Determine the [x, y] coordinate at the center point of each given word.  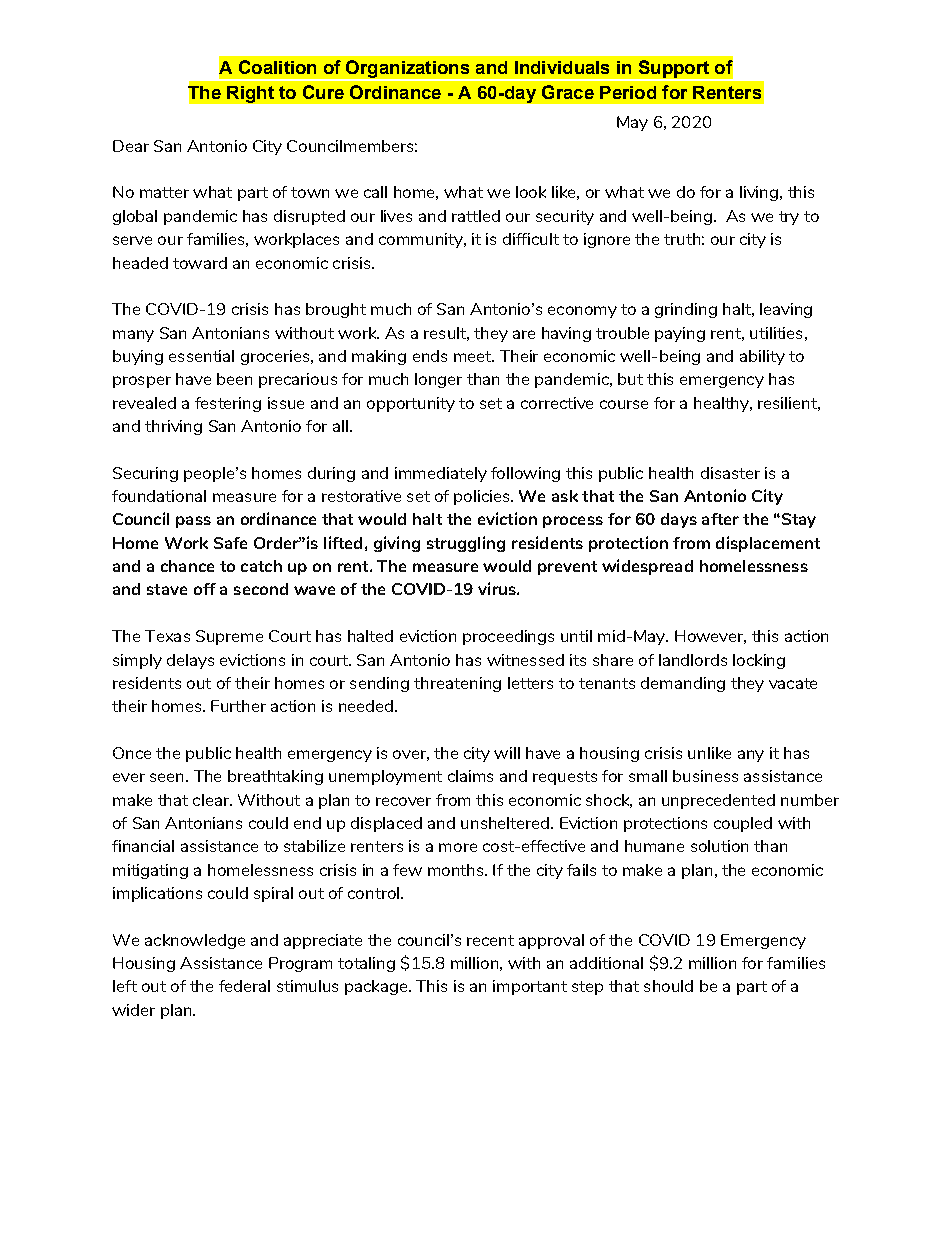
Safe [230, 543]
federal [244, 986]
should [668, 986]
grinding [686, 310]
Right [250, 94]
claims [470, 776]
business [705, 776]
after [720, 519]
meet [474, 356]
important [530, 987]
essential [201, 356]
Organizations [407, 69]
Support [674, 69]
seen [166, 777]
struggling [466, 544]
